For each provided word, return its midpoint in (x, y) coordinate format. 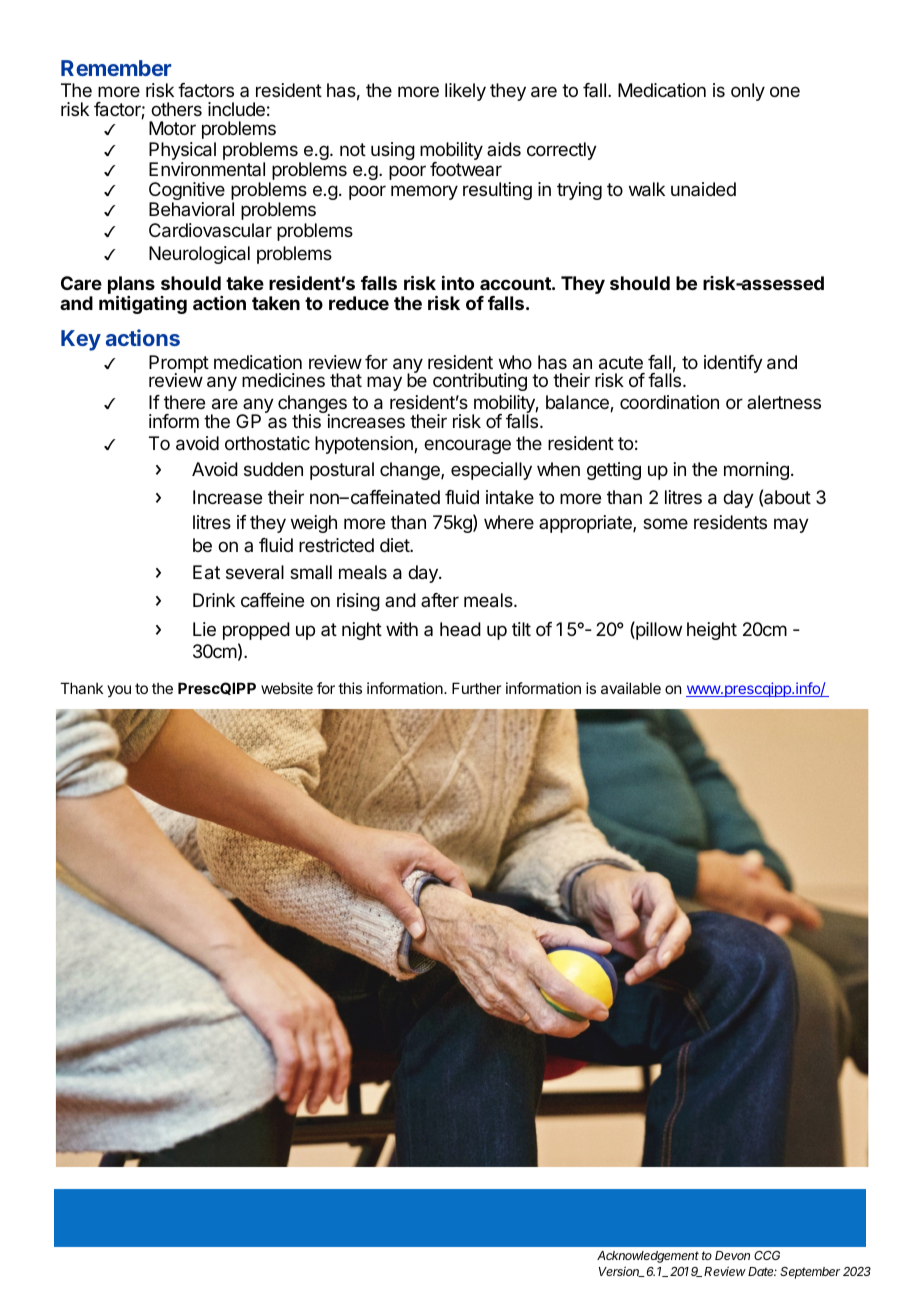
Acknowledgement (648, 1257)
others (176, 109)
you (119, 691)
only (748, 92)
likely (465, 92)
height (712, 631)
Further (476, 688)
